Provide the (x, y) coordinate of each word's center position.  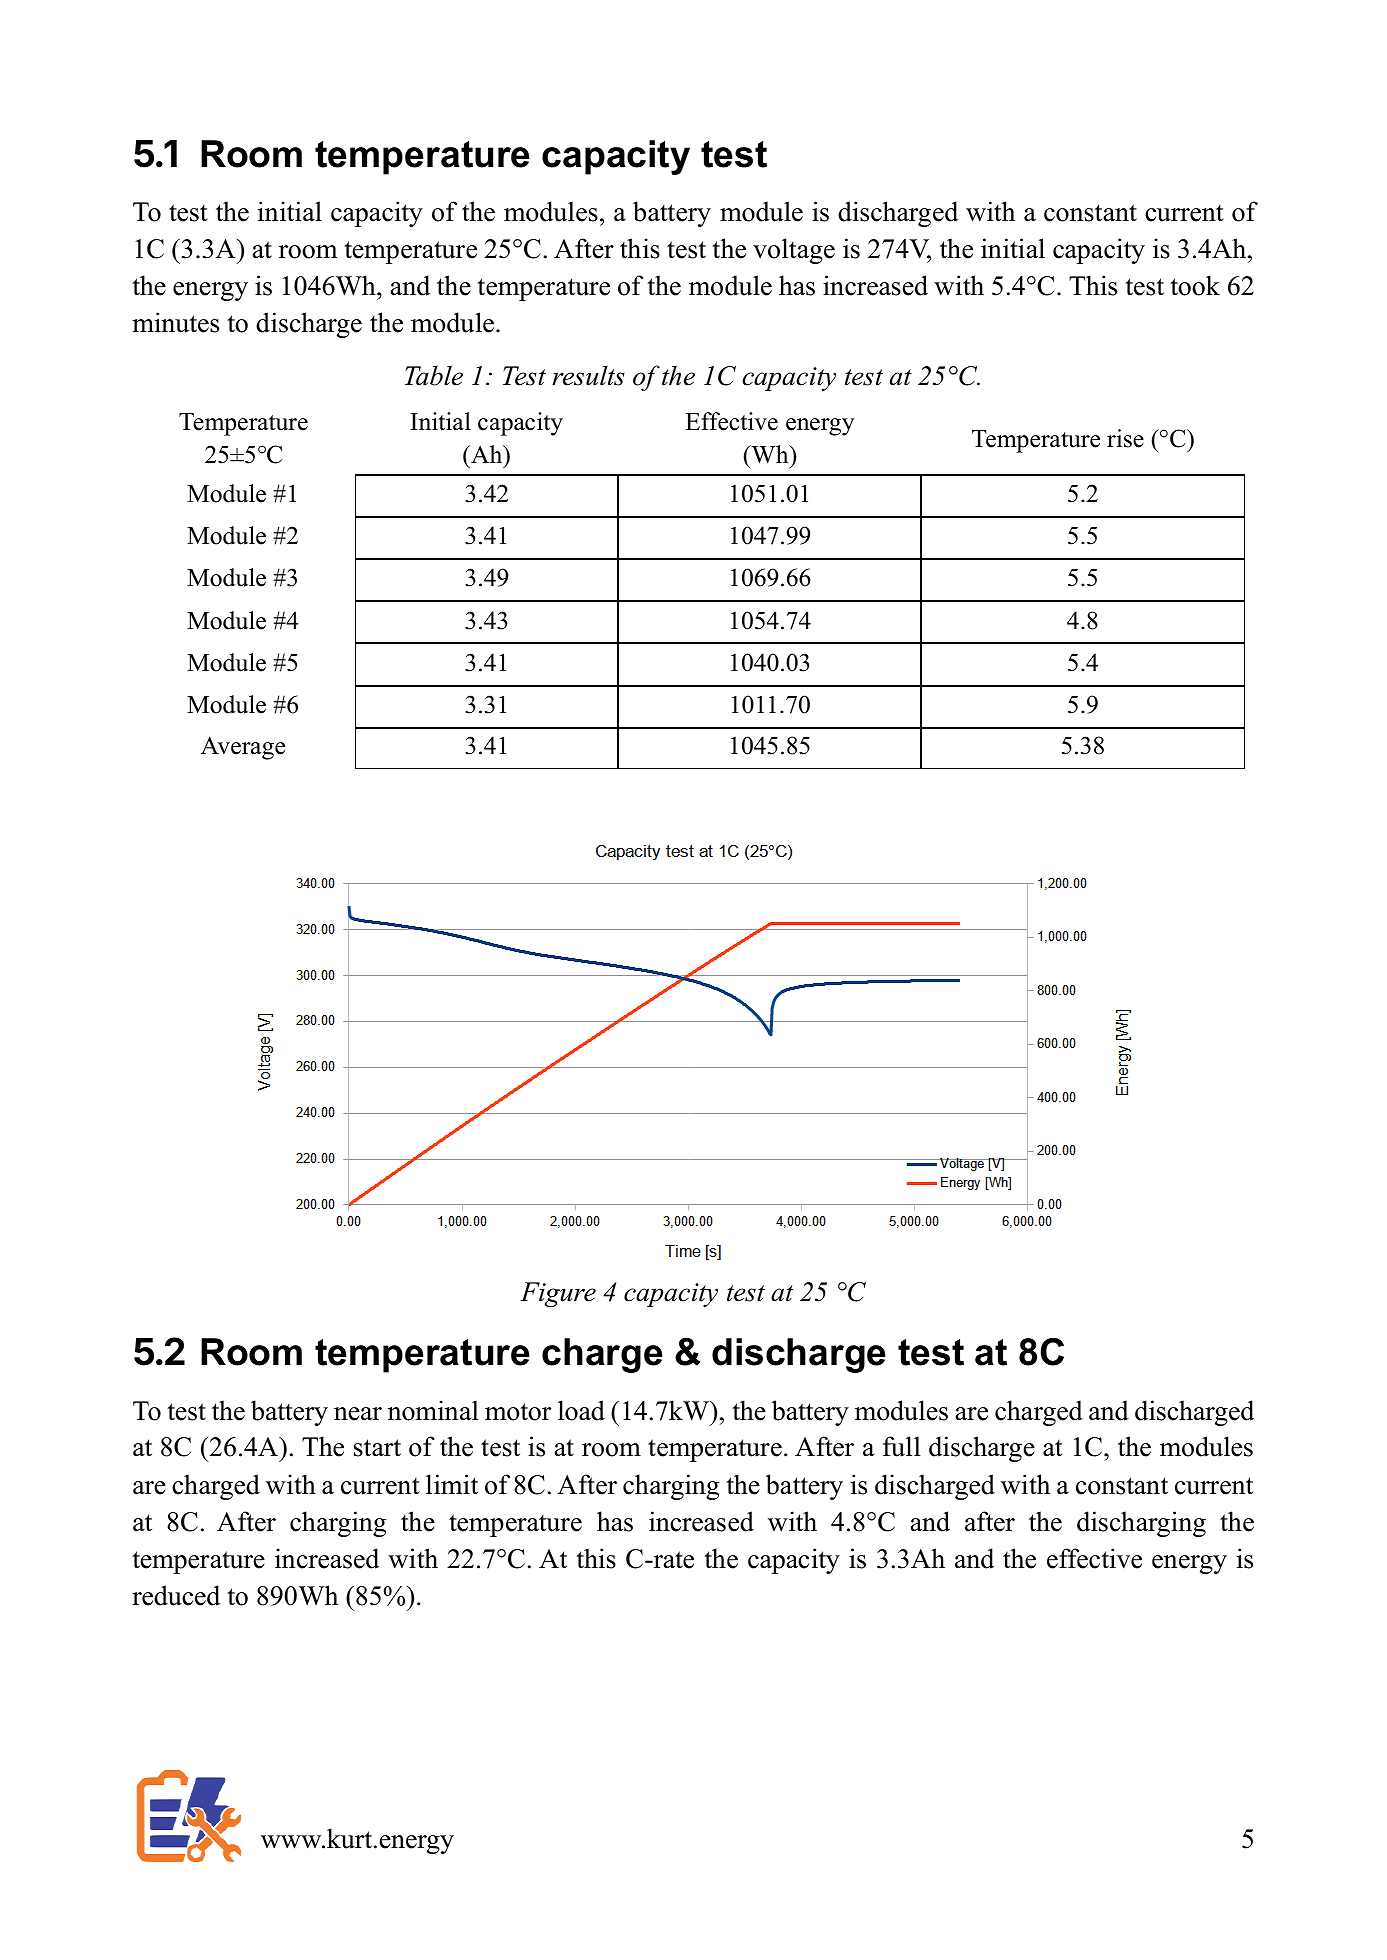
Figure (558, 1294)
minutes (175, 322)
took (1195, 285)
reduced (176, 1595)
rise (1125, 438)
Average (243, 748)
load (581, 1410)
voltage (794, 251)
